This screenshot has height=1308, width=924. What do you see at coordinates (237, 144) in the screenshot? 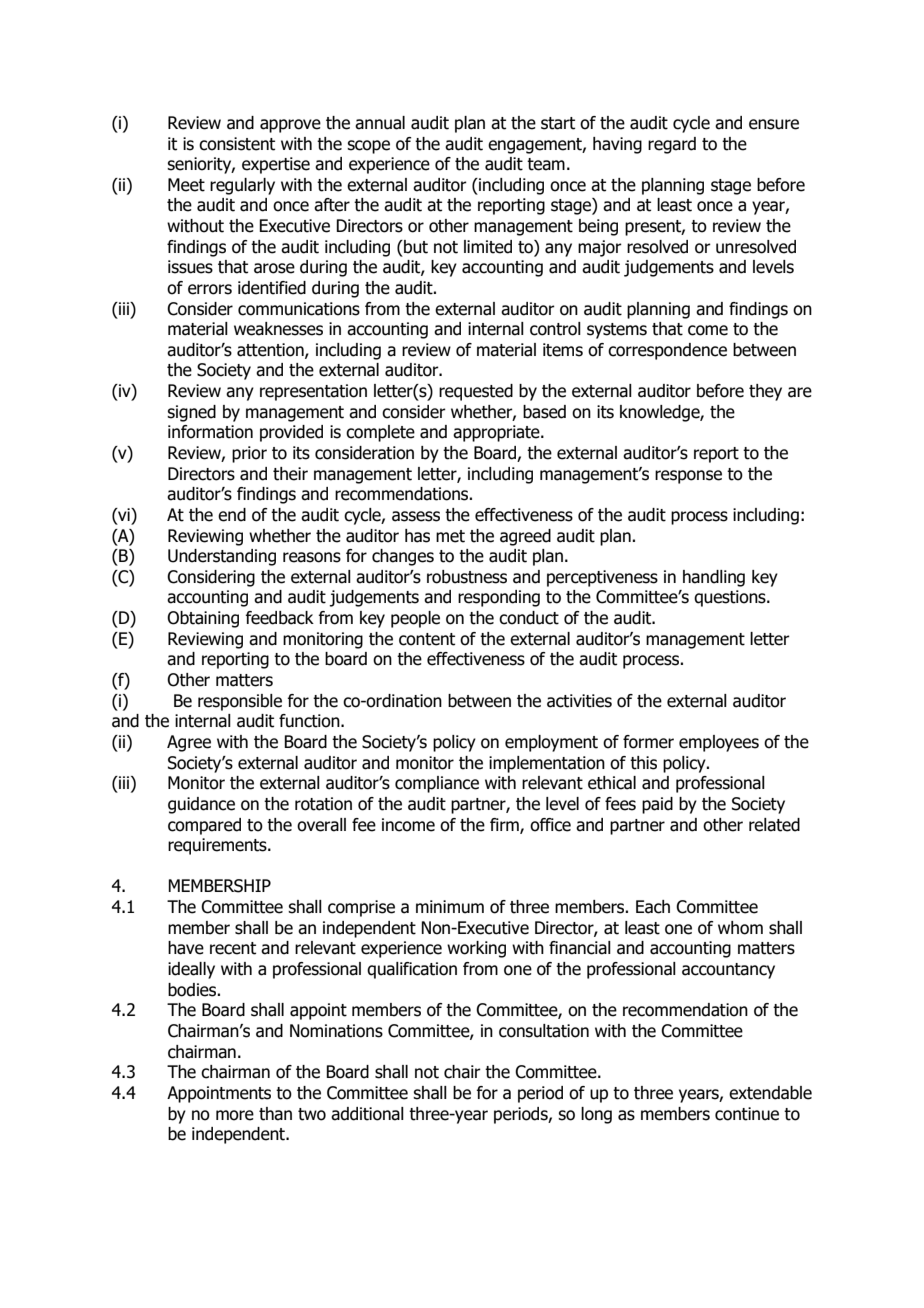
I see `consistent` at bounding box center [237, 144].
